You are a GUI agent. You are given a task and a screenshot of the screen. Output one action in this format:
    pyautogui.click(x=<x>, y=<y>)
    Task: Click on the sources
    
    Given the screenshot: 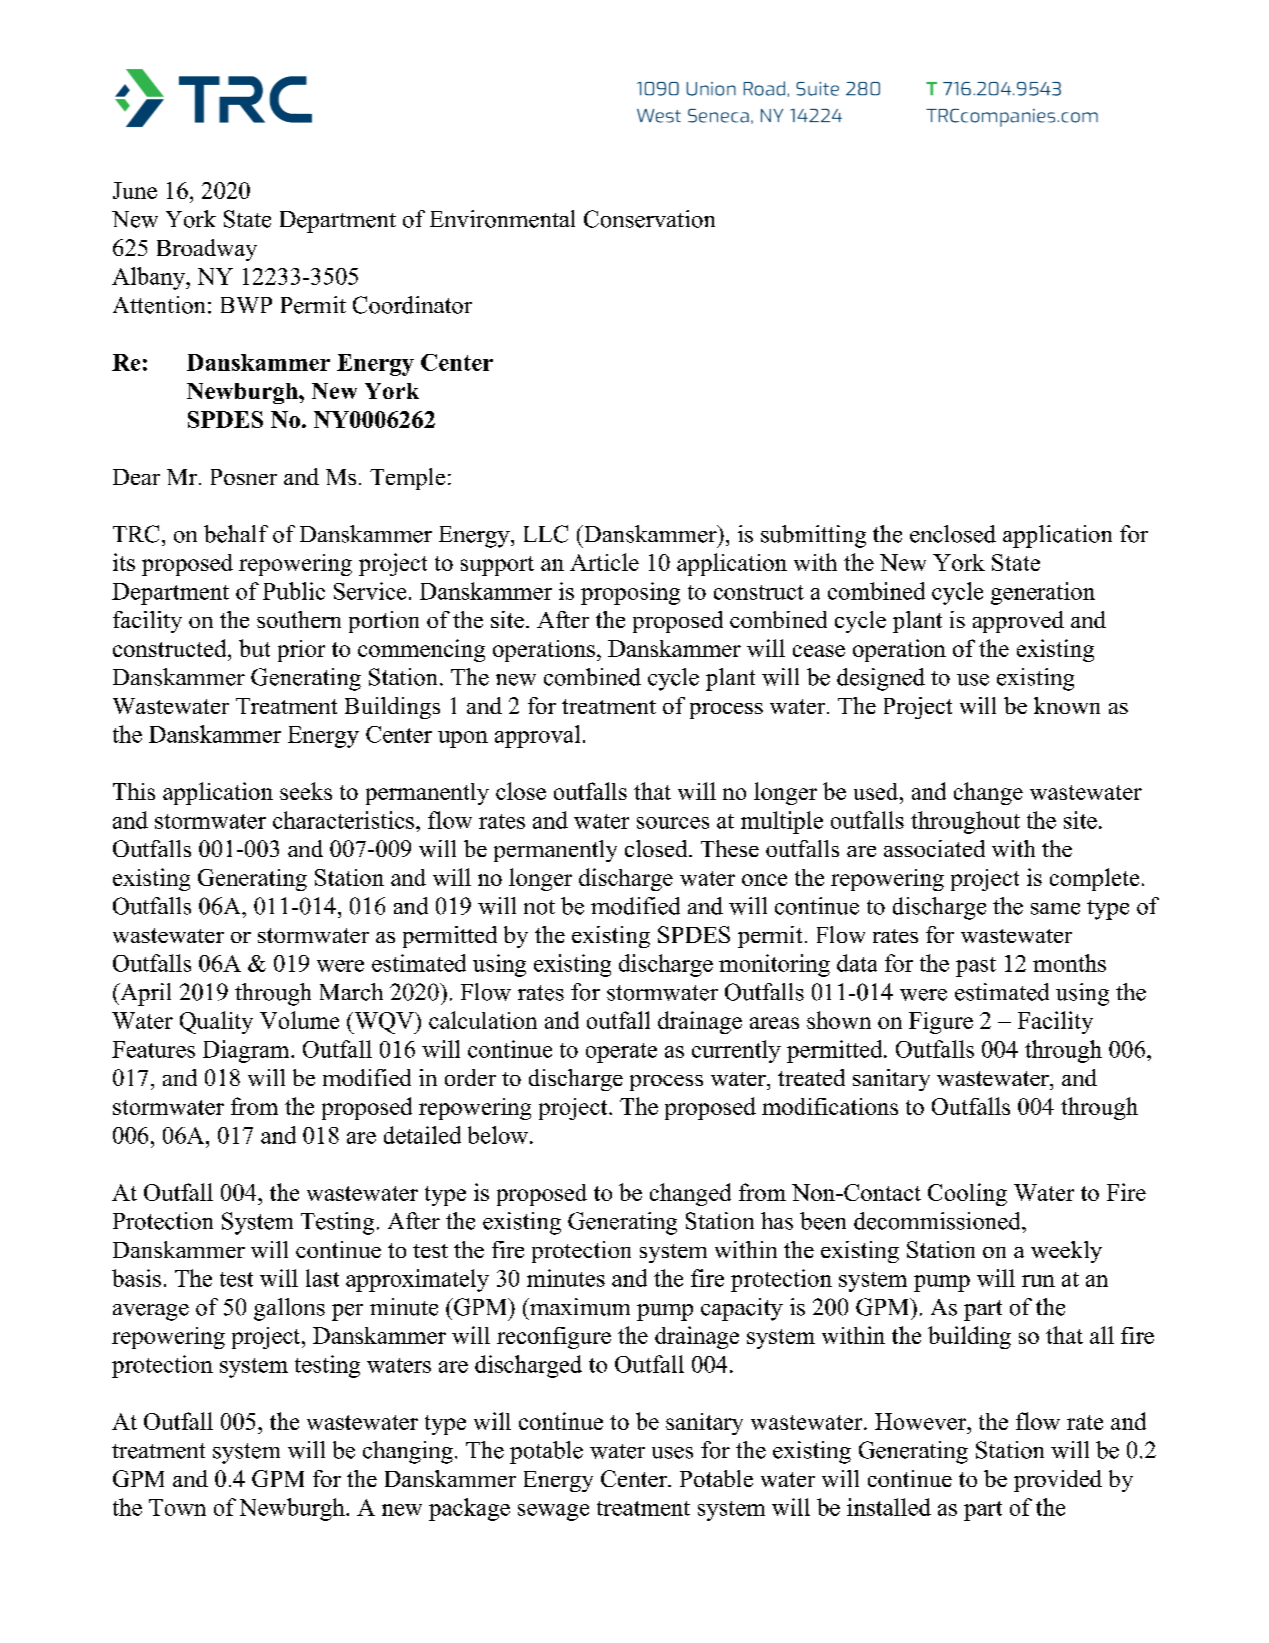 What is the action you would take?
    pyautogui.click(x=673, y=823)
